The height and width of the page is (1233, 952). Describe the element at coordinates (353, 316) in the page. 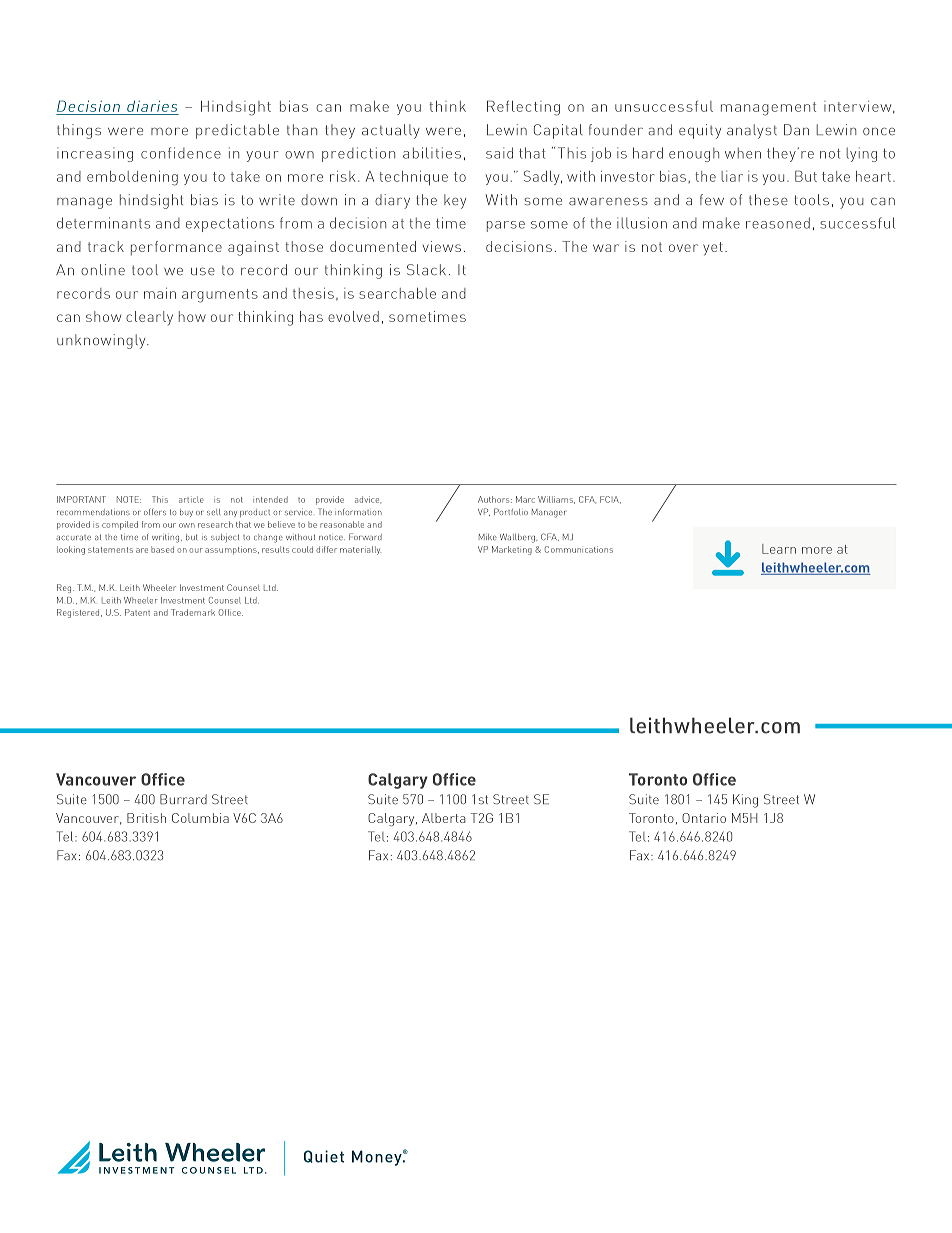

I see `evolved` at that location.
